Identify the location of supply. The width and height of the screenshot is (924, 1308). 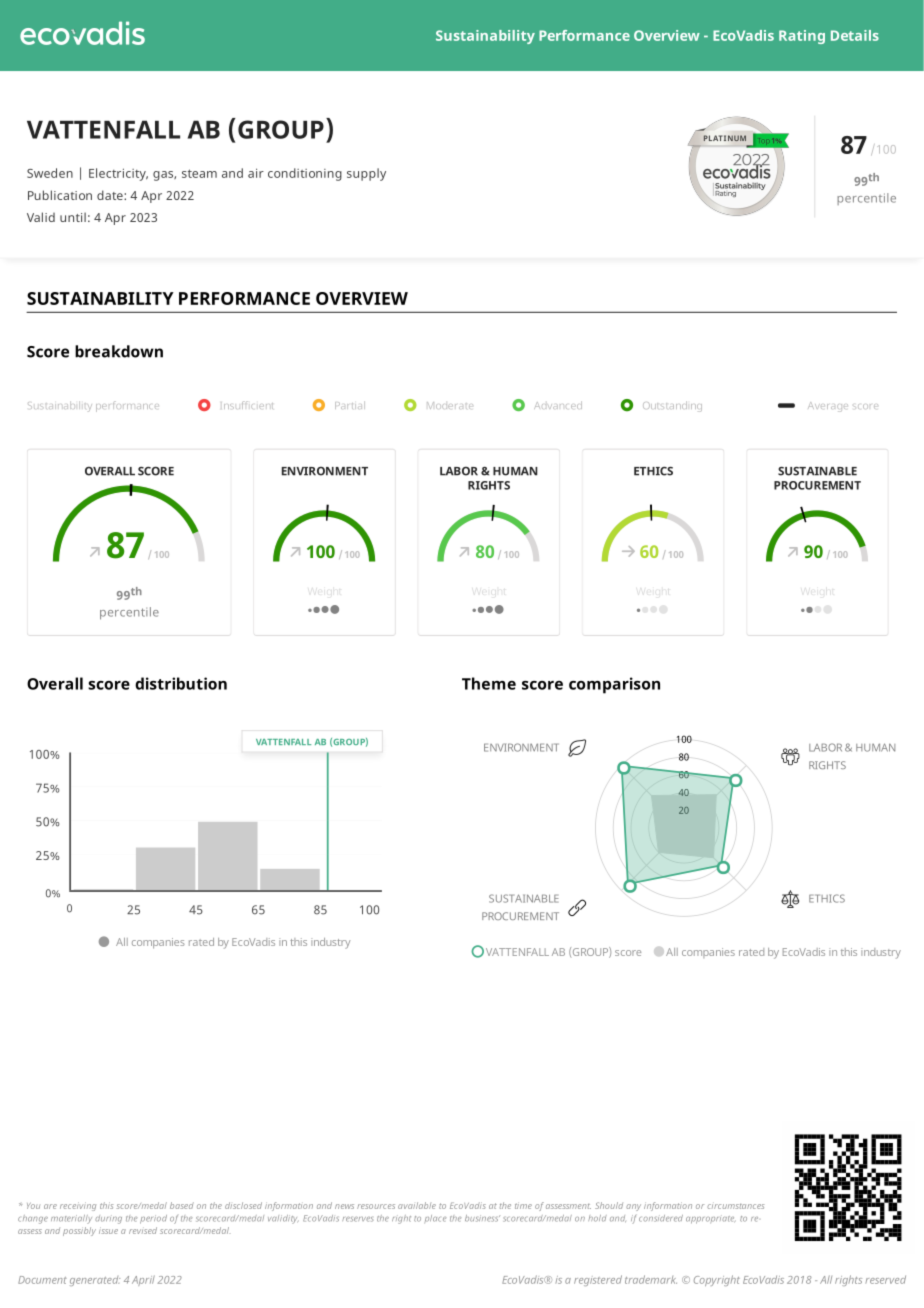
(366, 174).
